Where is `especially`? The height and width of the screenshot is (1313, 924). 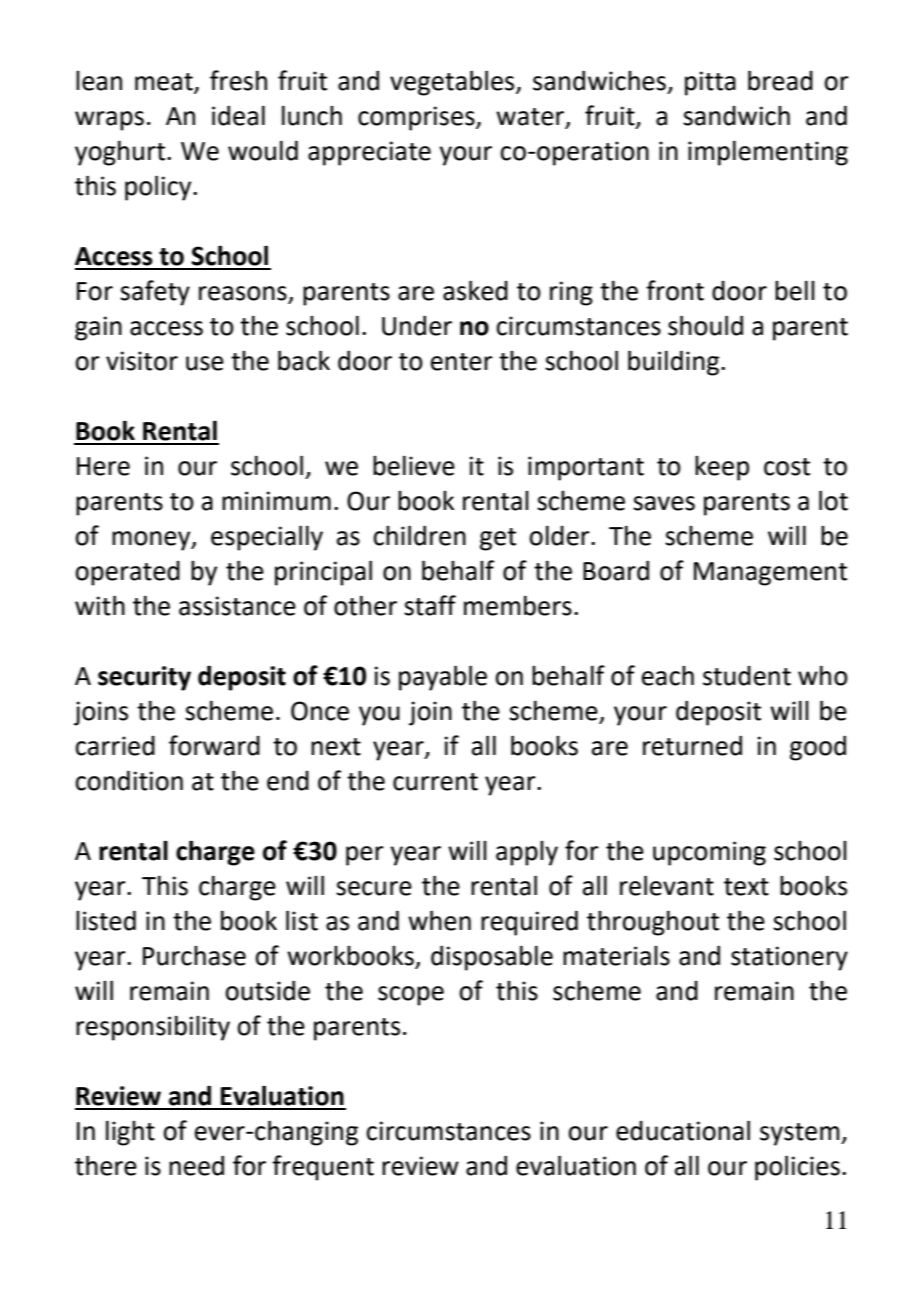
especially is located at coordinates (267, 538).
